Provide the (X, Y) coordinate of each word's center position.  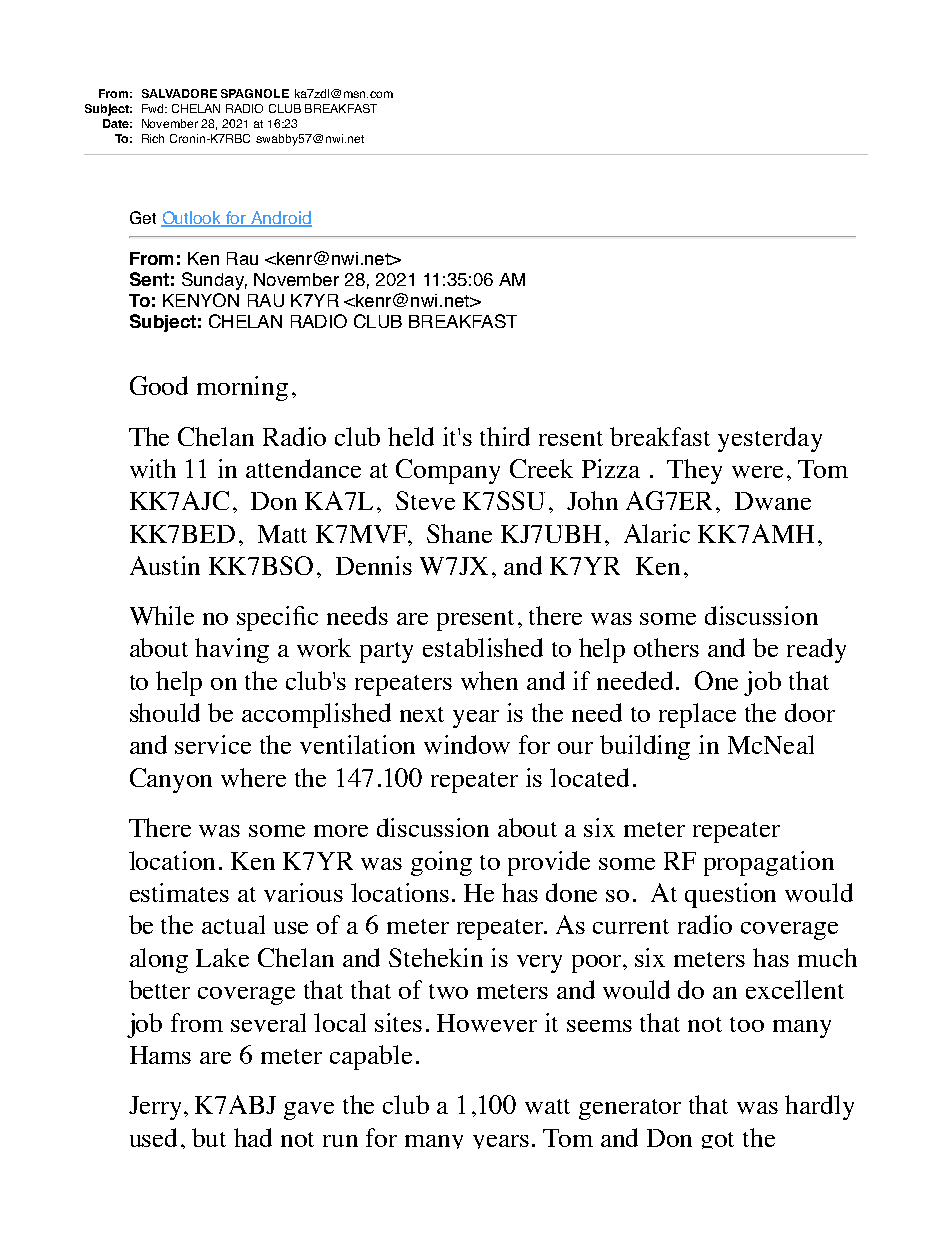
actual (233, 924)
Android (281, 219)
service (213, 744)
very (539, 964)
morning (242, 388)
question (730, 895)
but (209, 1137)
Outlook (192, 219)
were (757, 472)
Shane (459, 533)
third (505, 436)
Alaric (657, 533)
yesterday (770, 439)
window (467, 744)
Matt (282, 534)
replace (697, 715)
